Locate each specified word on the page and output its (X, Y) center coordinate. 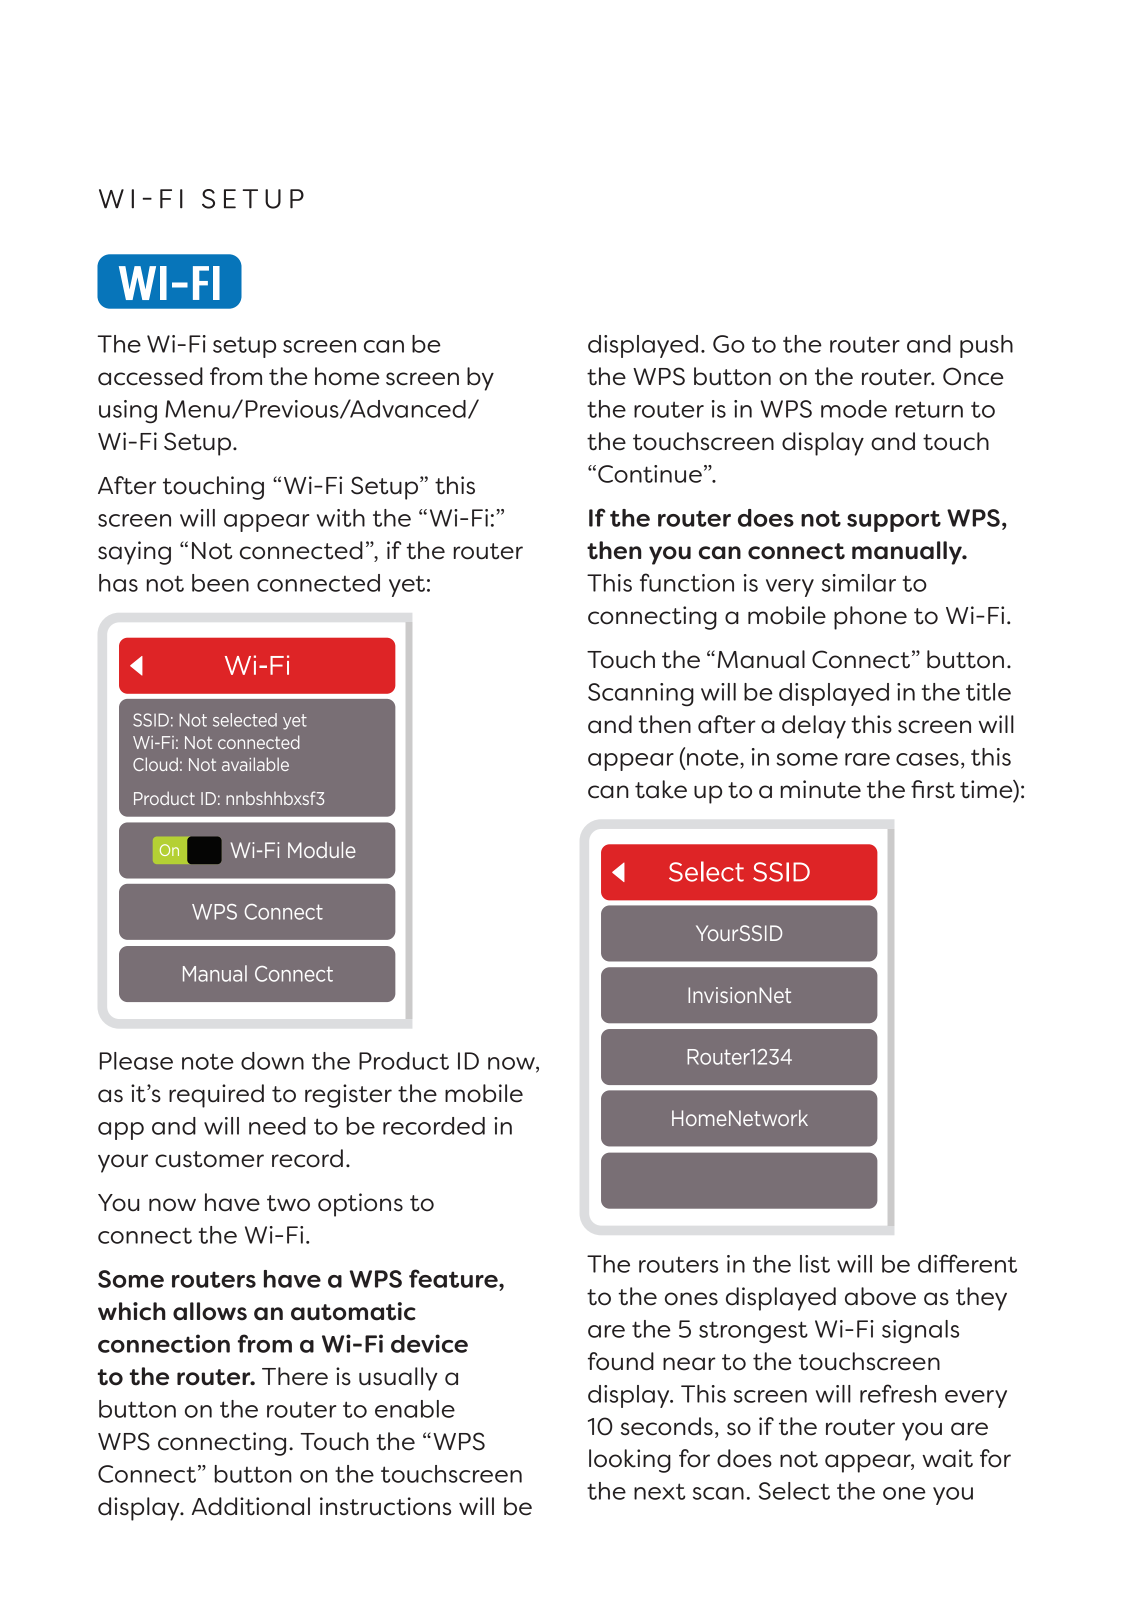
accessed (150, 376)
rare (867, 759)
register (348, 1096)
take (661, 789)
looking (630, 1461)
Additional (251, 1506)
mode (854, 409)
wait (947, 1458)
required (216, 1096)
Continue (650, 474)
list (815, 1264)
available (255, 764)
